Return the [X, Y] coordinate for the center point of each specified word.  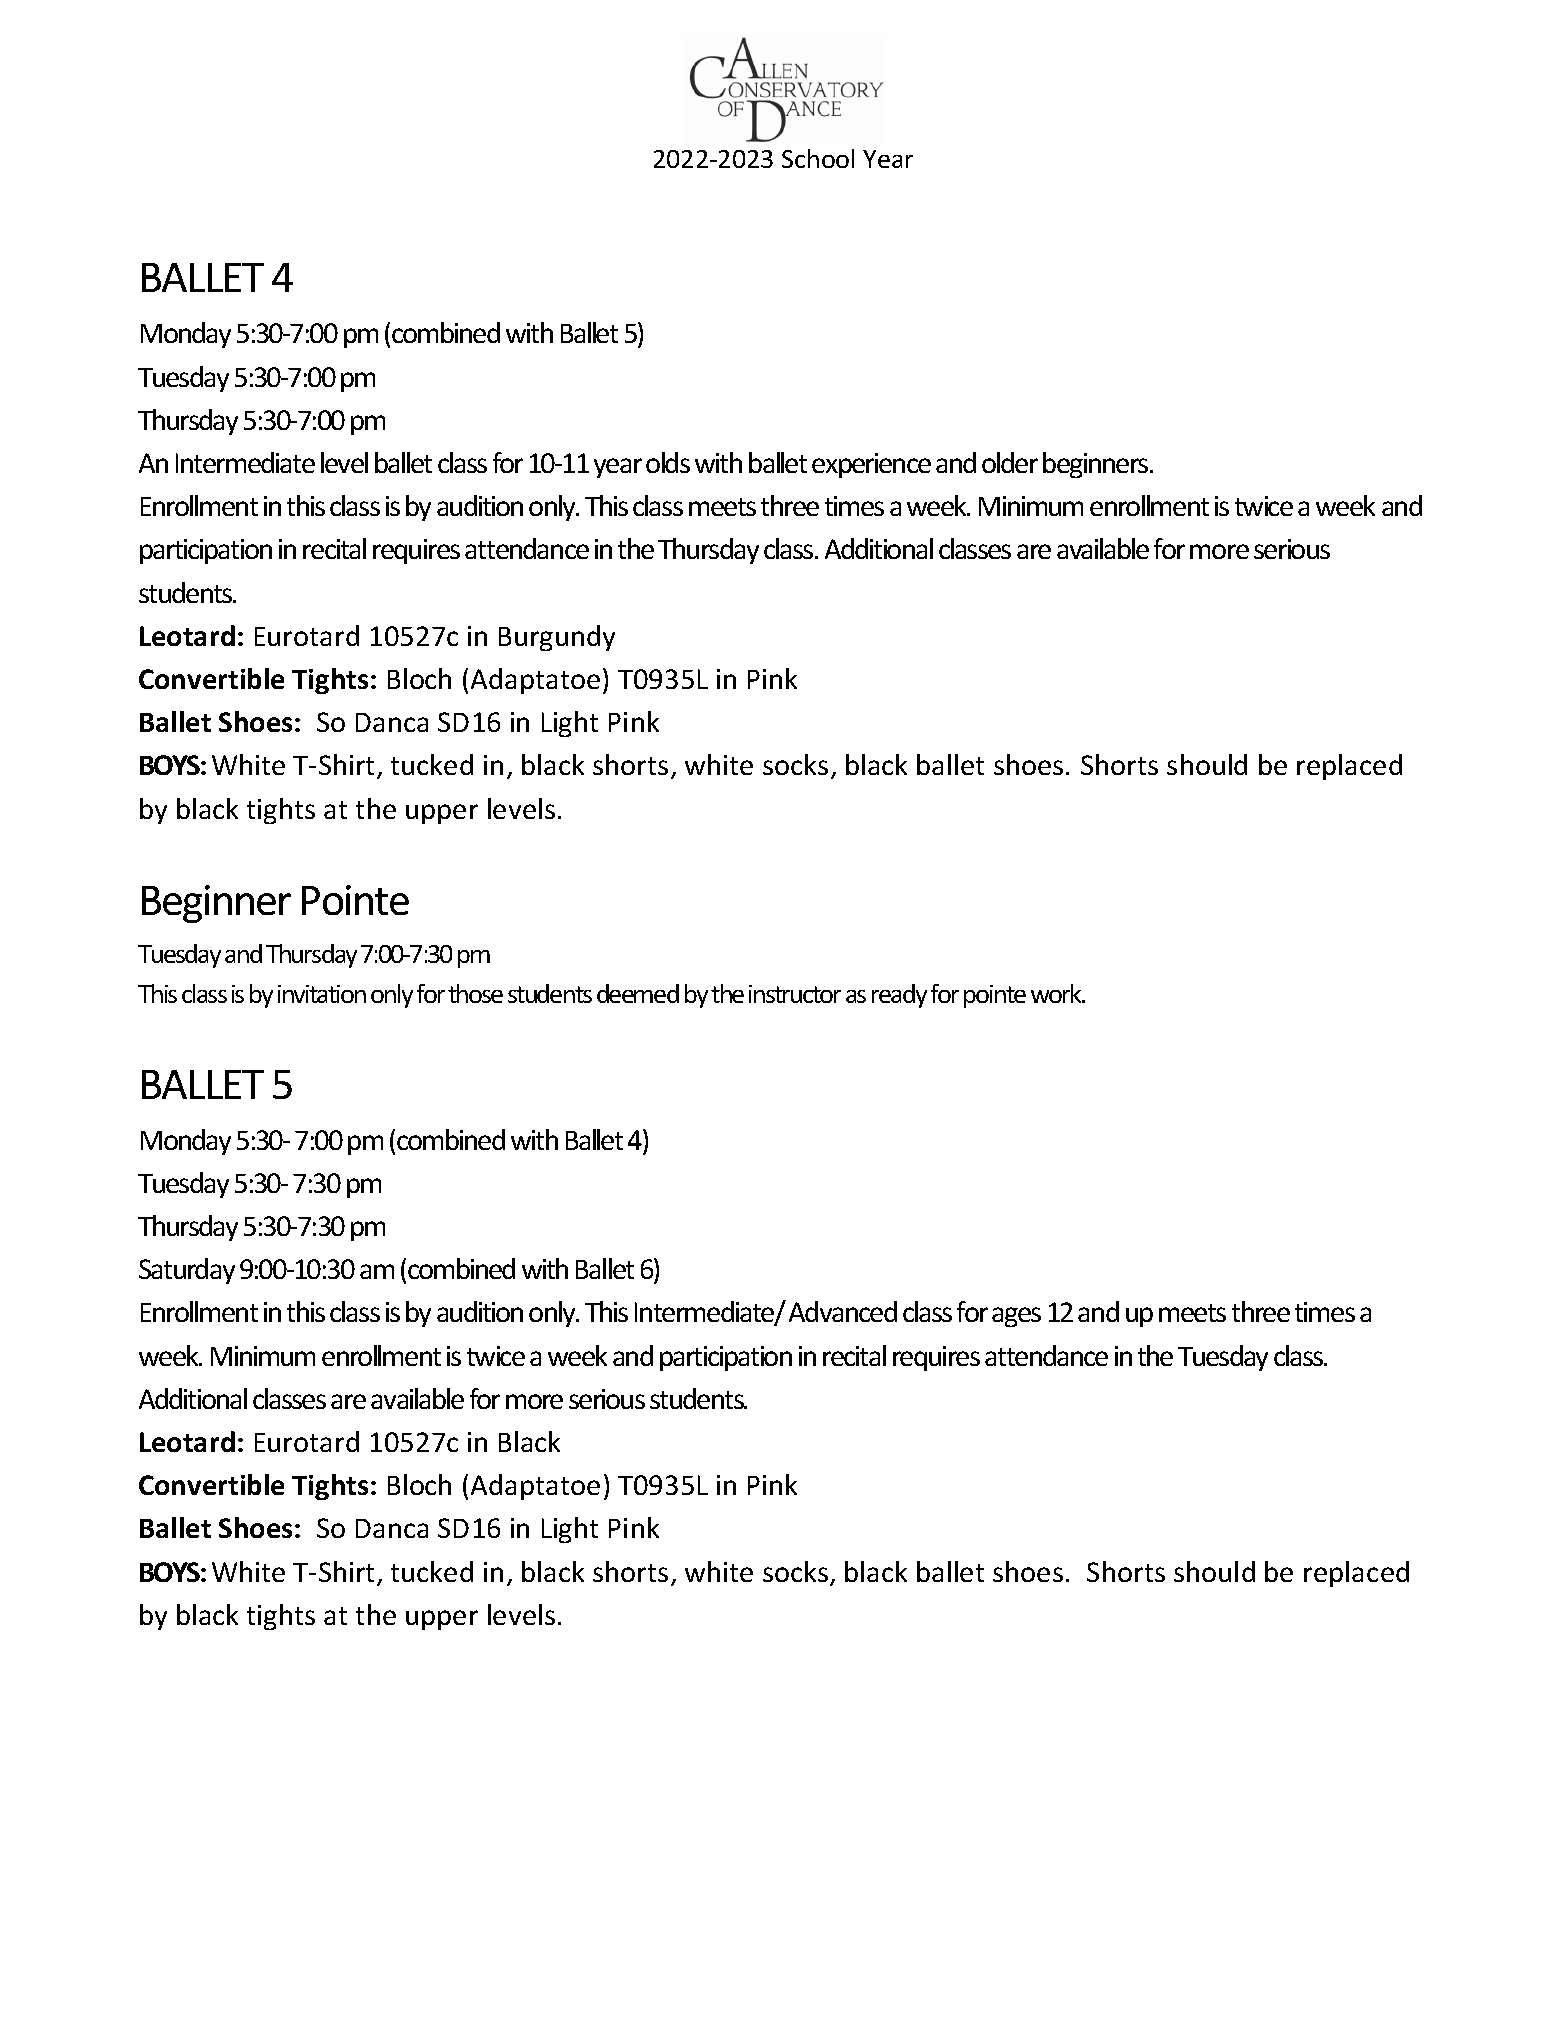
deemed [638, 993]
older [1010, 462]
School [818, 158]
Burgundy [557, 638]
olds [668, 462]
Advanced [843, 1311]
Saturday [187, 1271]
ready [899, 996]
